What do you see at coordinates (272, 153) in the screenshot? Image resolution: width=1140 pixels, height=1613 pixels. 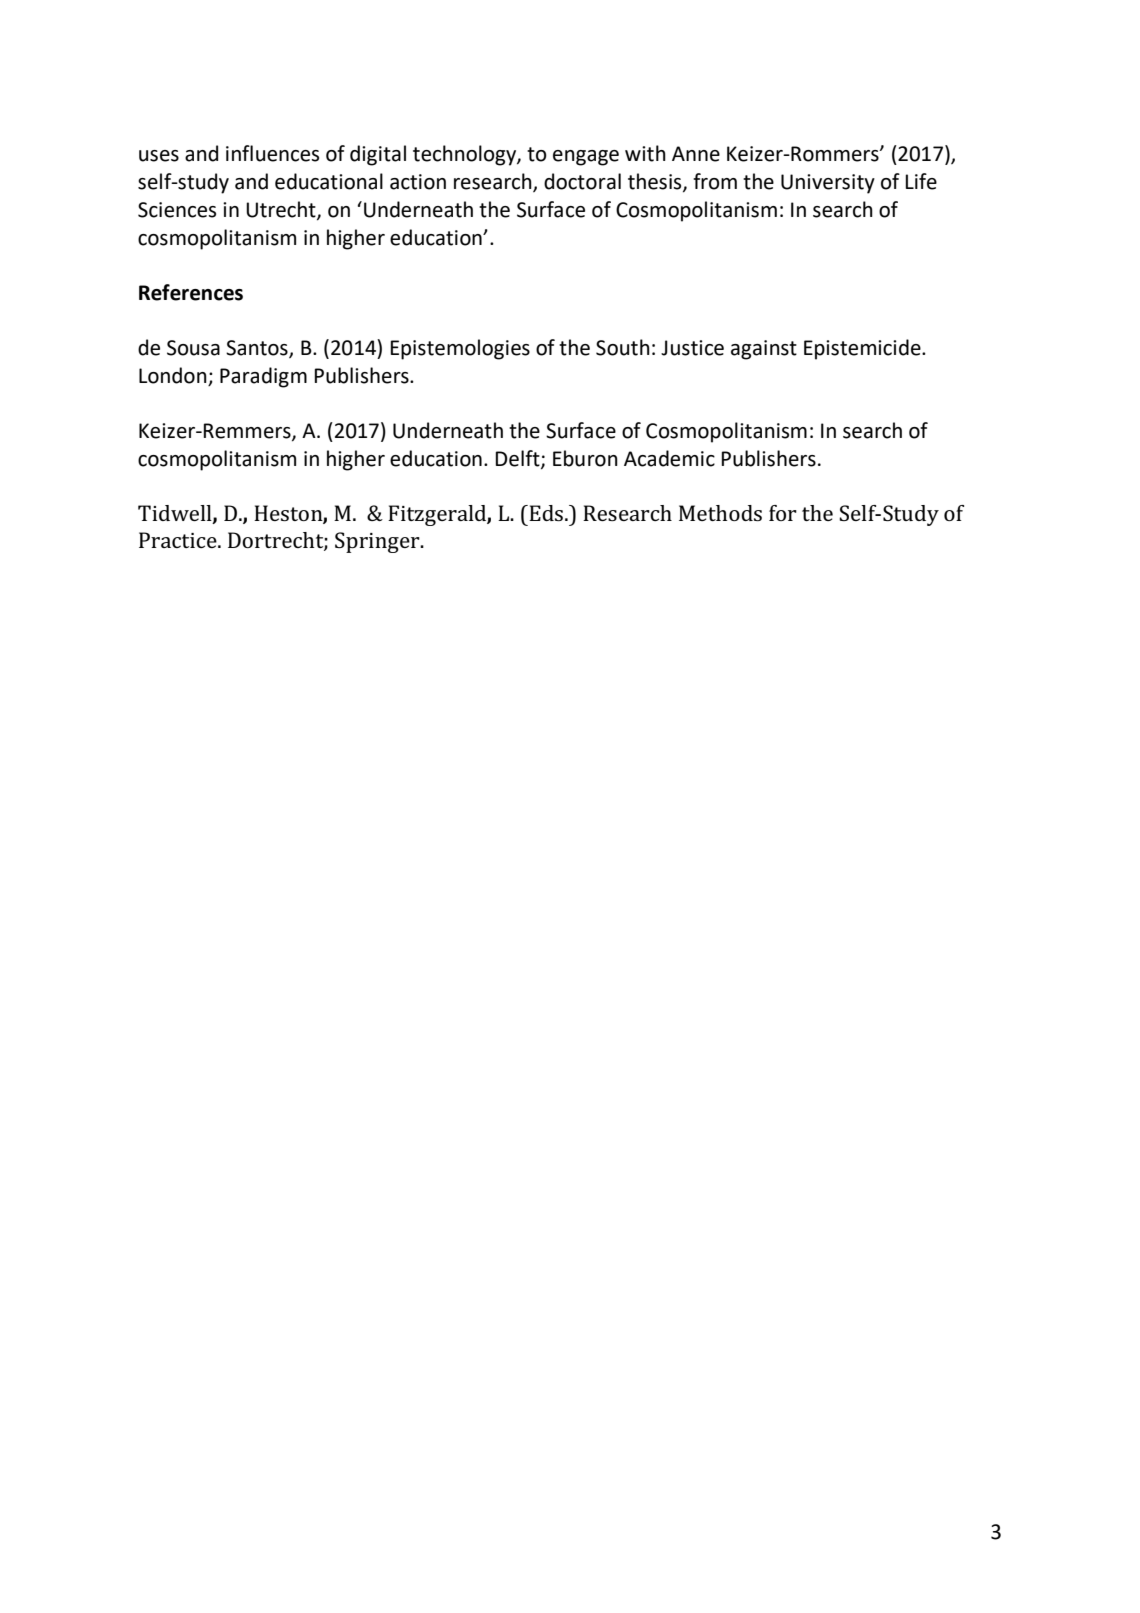 I see `influences` at bounding box center [272, 153].
